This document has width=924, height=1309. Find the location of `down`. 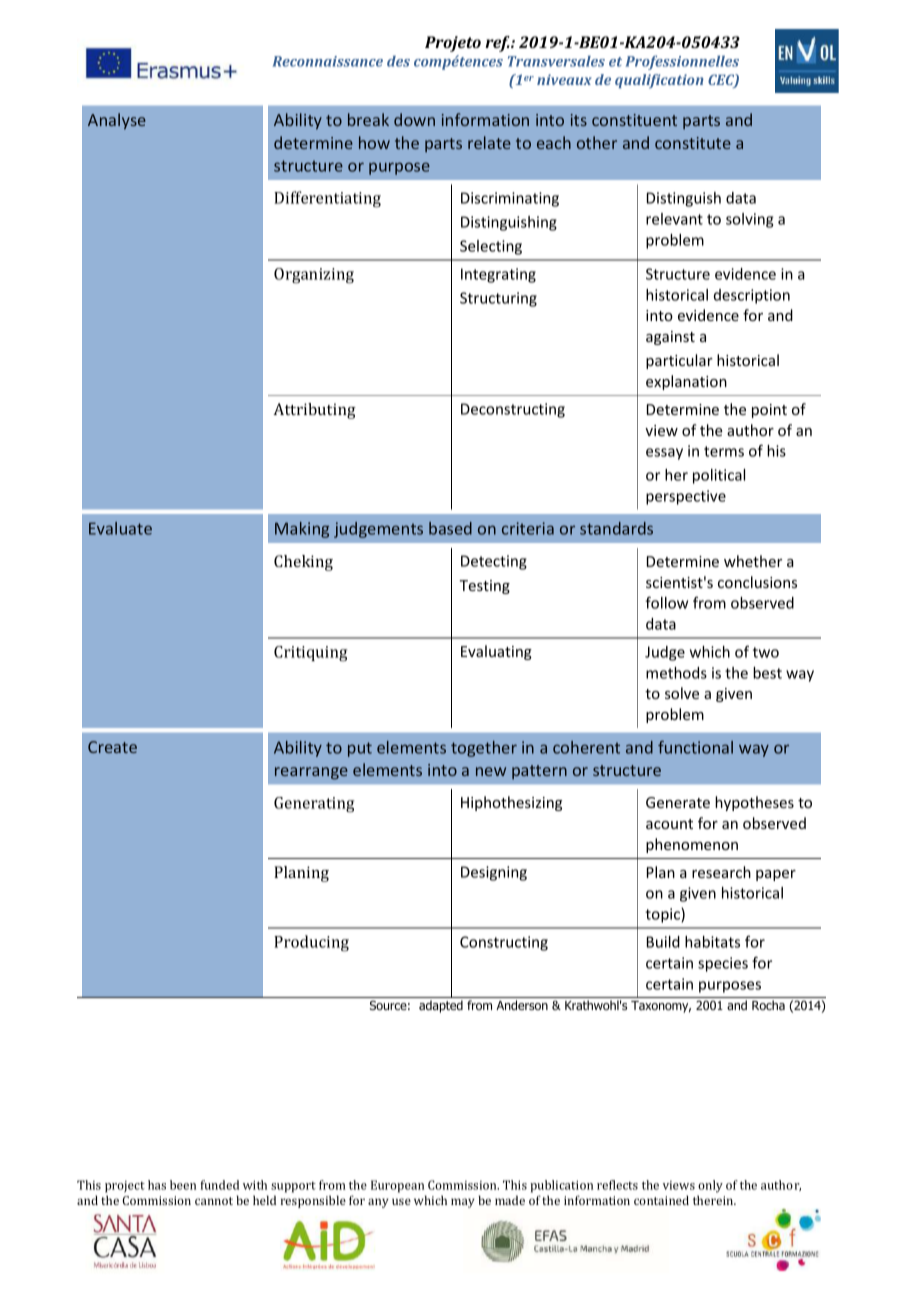

down is located at coordinates (414, 119).
